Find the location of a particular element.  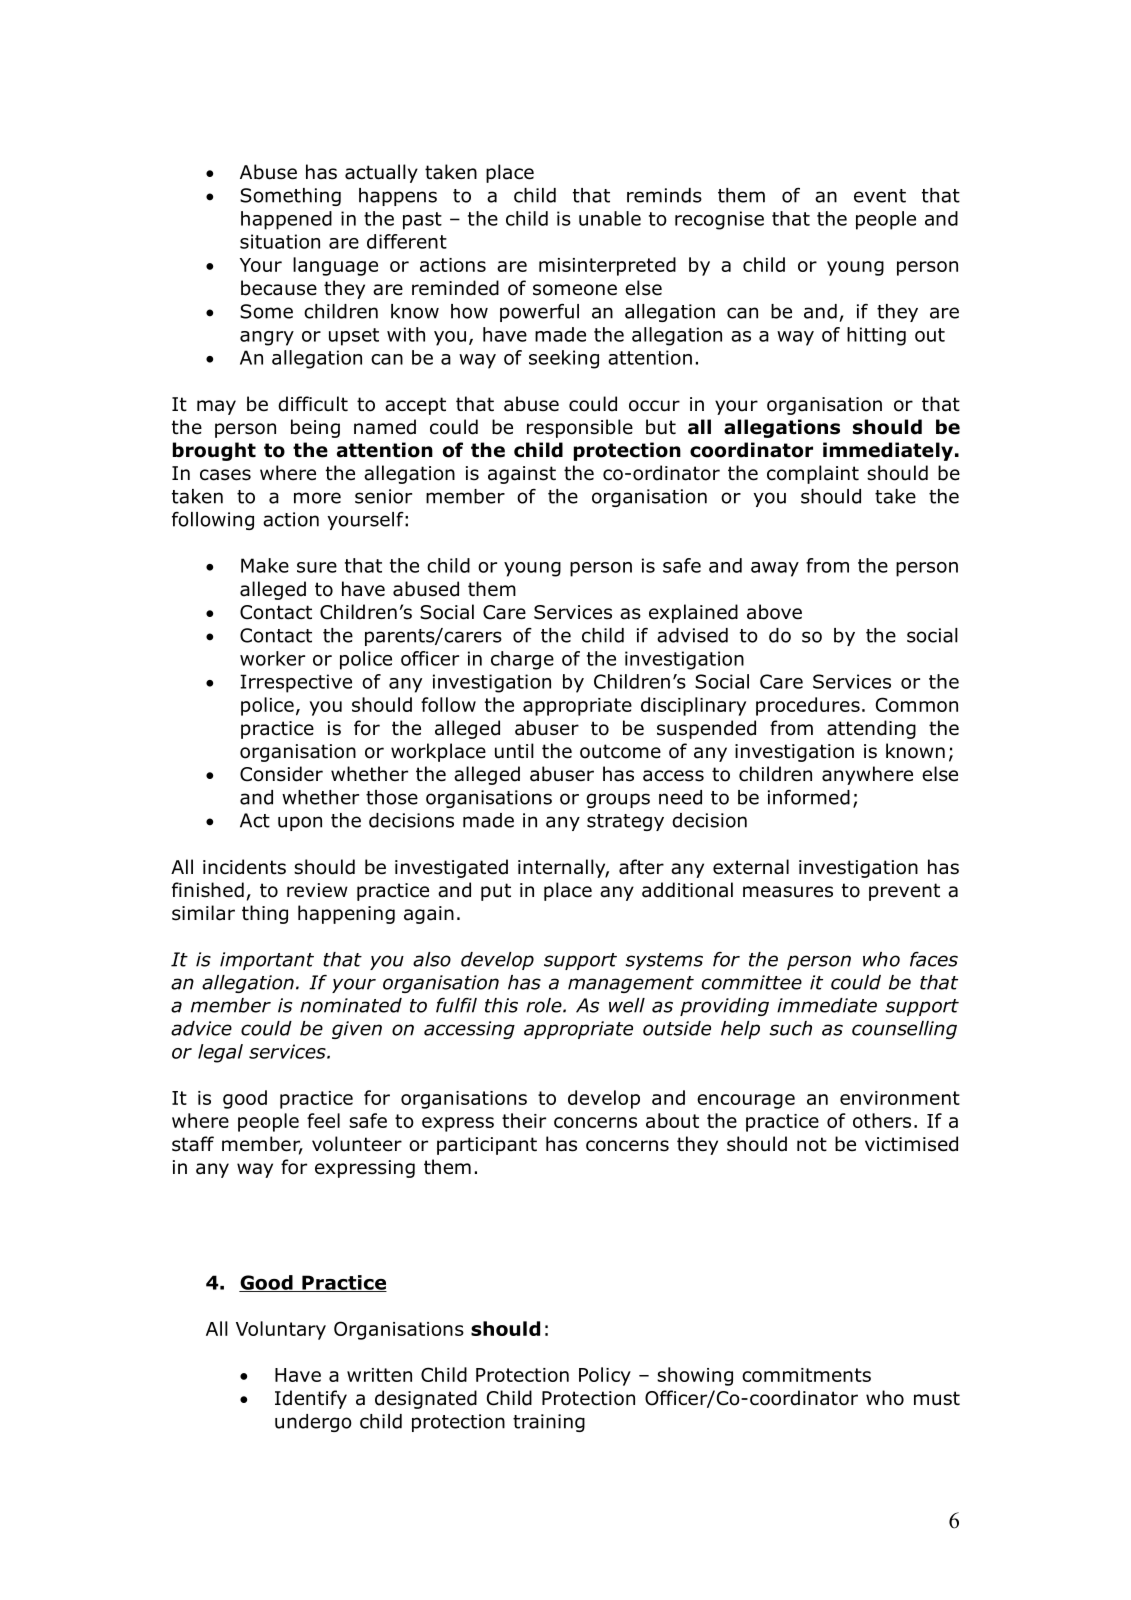

charge is located at coordinates (522, 660).
